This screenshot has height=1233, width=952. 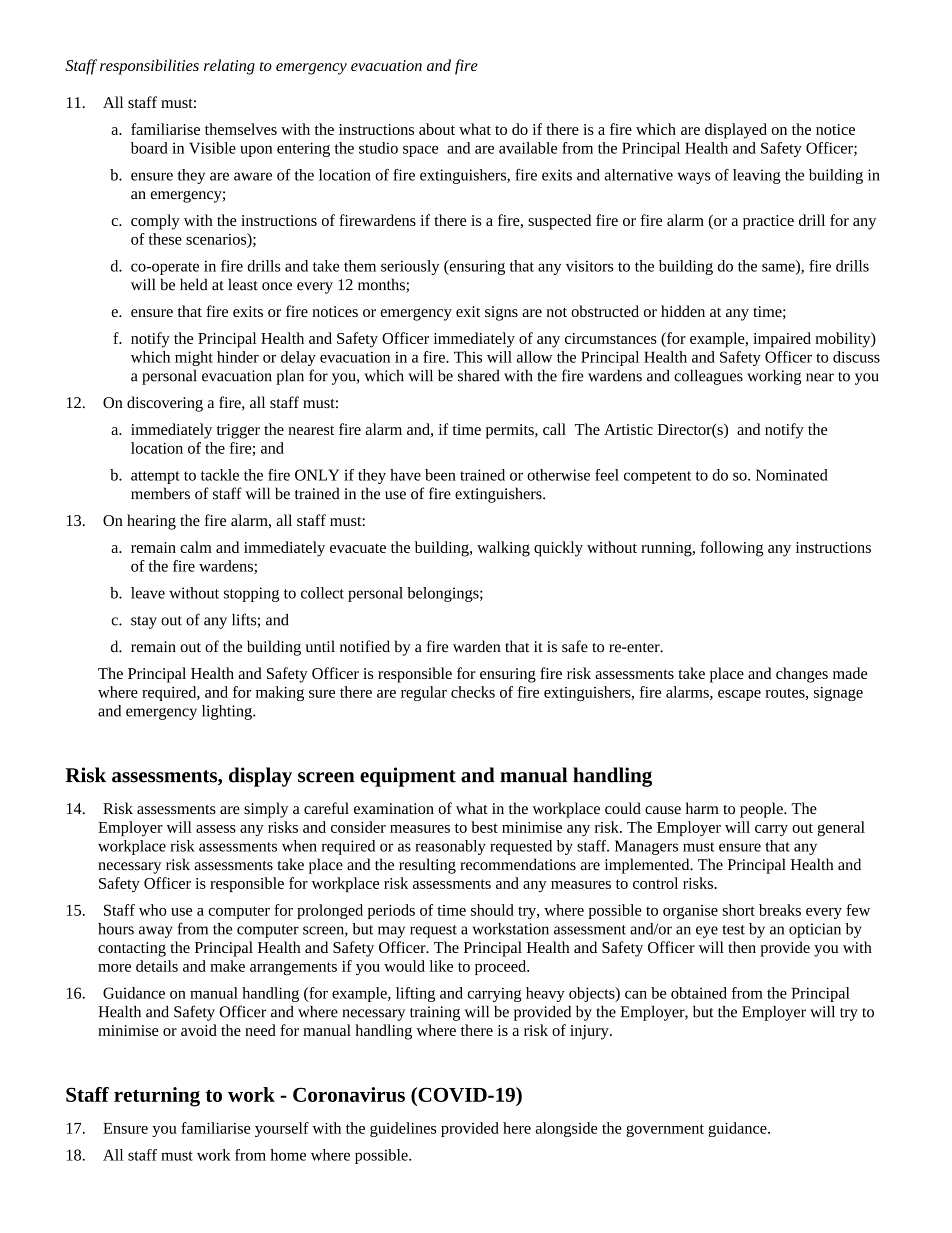 What do you see at coordinates (266, 810) in the screenshot?
I see `simply` at bounding box center [266, 810].
